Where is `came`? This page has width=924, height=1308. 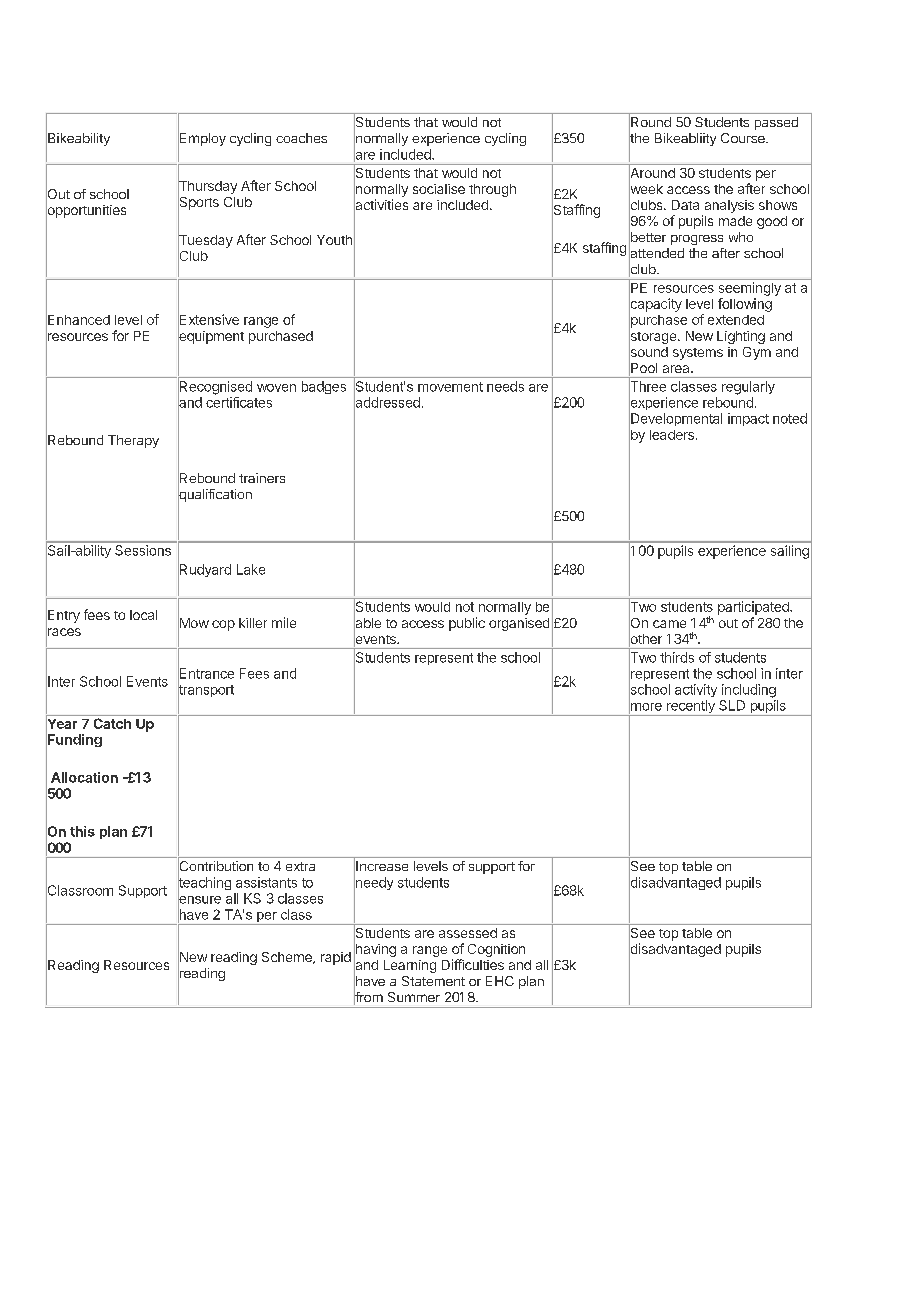 came is located at coordinates (669, 624).
